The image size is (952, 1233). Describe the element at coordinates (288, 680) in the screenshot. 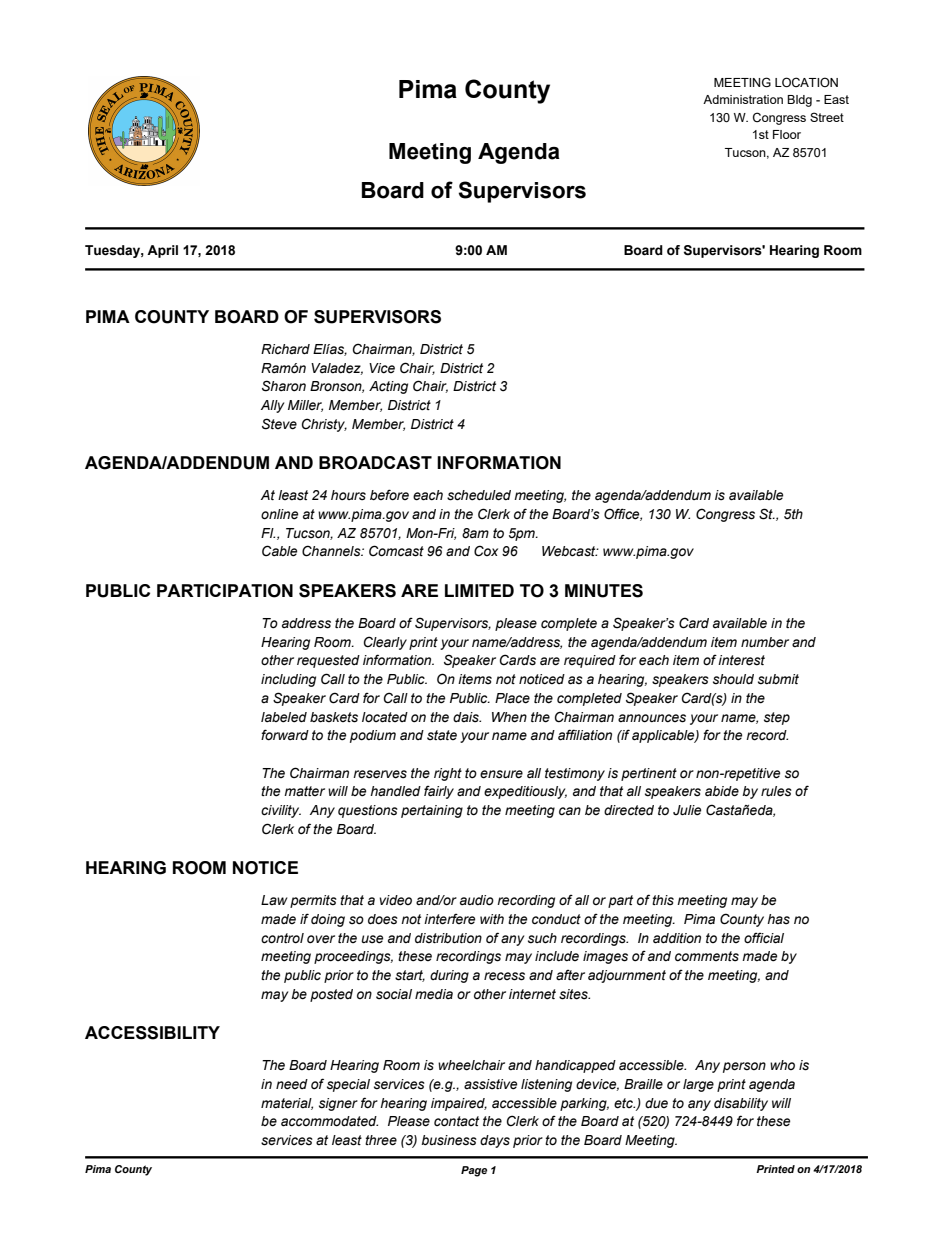

I see `including` at that location.
